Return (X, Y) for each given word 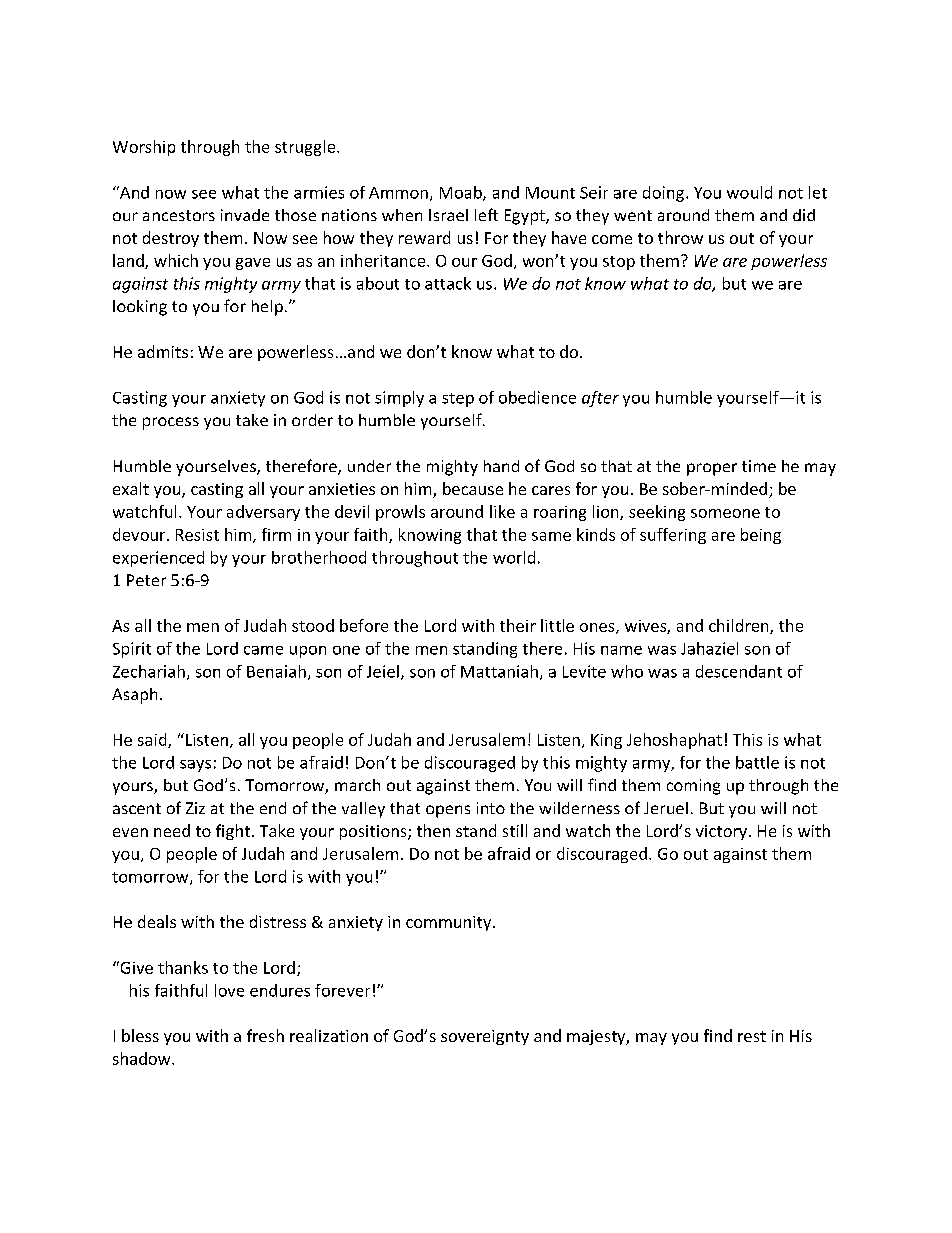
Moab (462, 193)
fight (233, 832)
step (458, 400)
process (171, 423)
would (749, 192)
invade (245, 215)
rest (752, 1036)
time (759, 466)
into (491, 808)
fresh (265, 1035)
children (740, 626)
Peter (146, 580)
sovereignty (485, 1037)
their (518, 625)
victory (721, 832)
